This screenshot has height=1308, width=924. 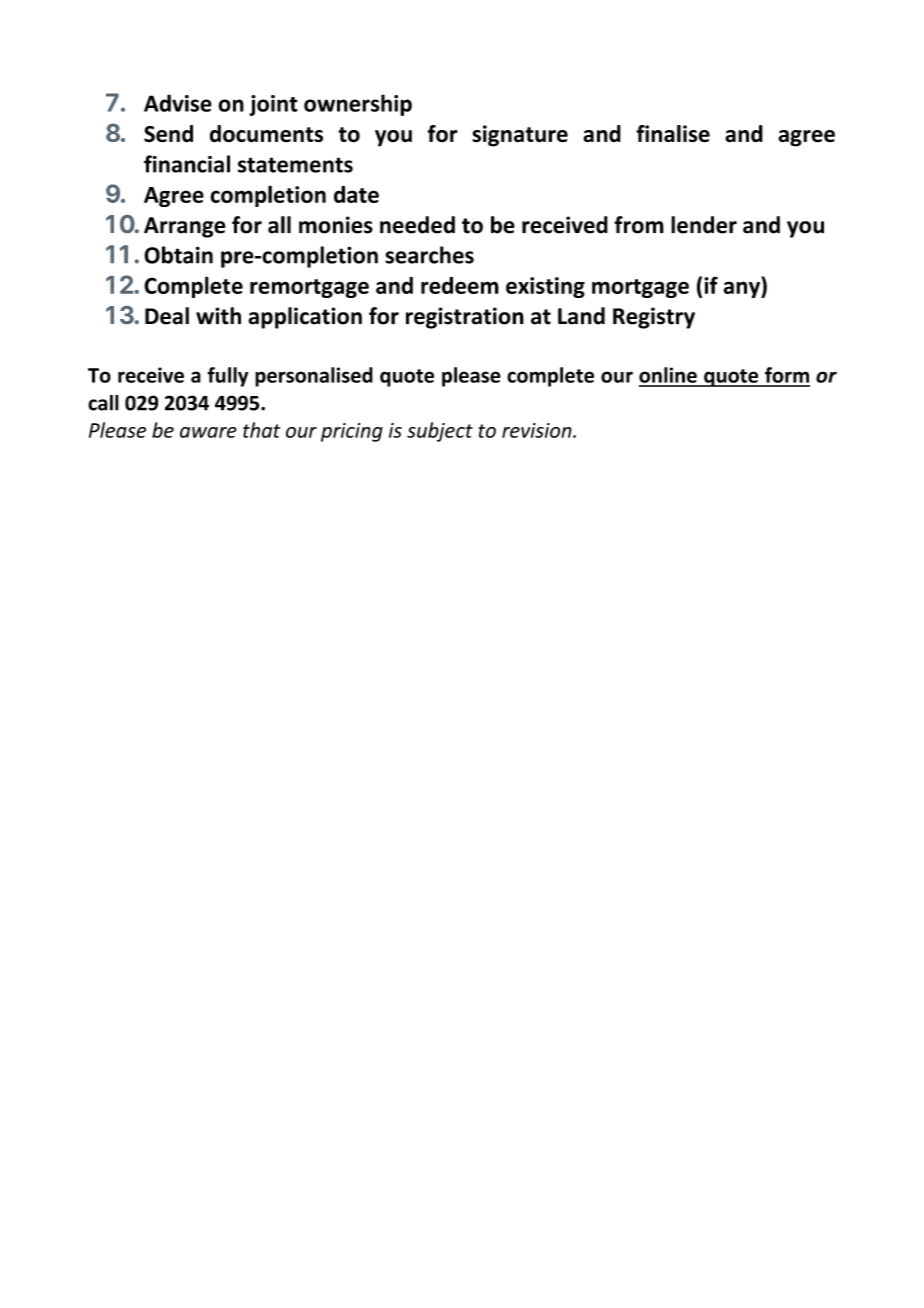 I want to click on fully, so click(x=227, y=377).
